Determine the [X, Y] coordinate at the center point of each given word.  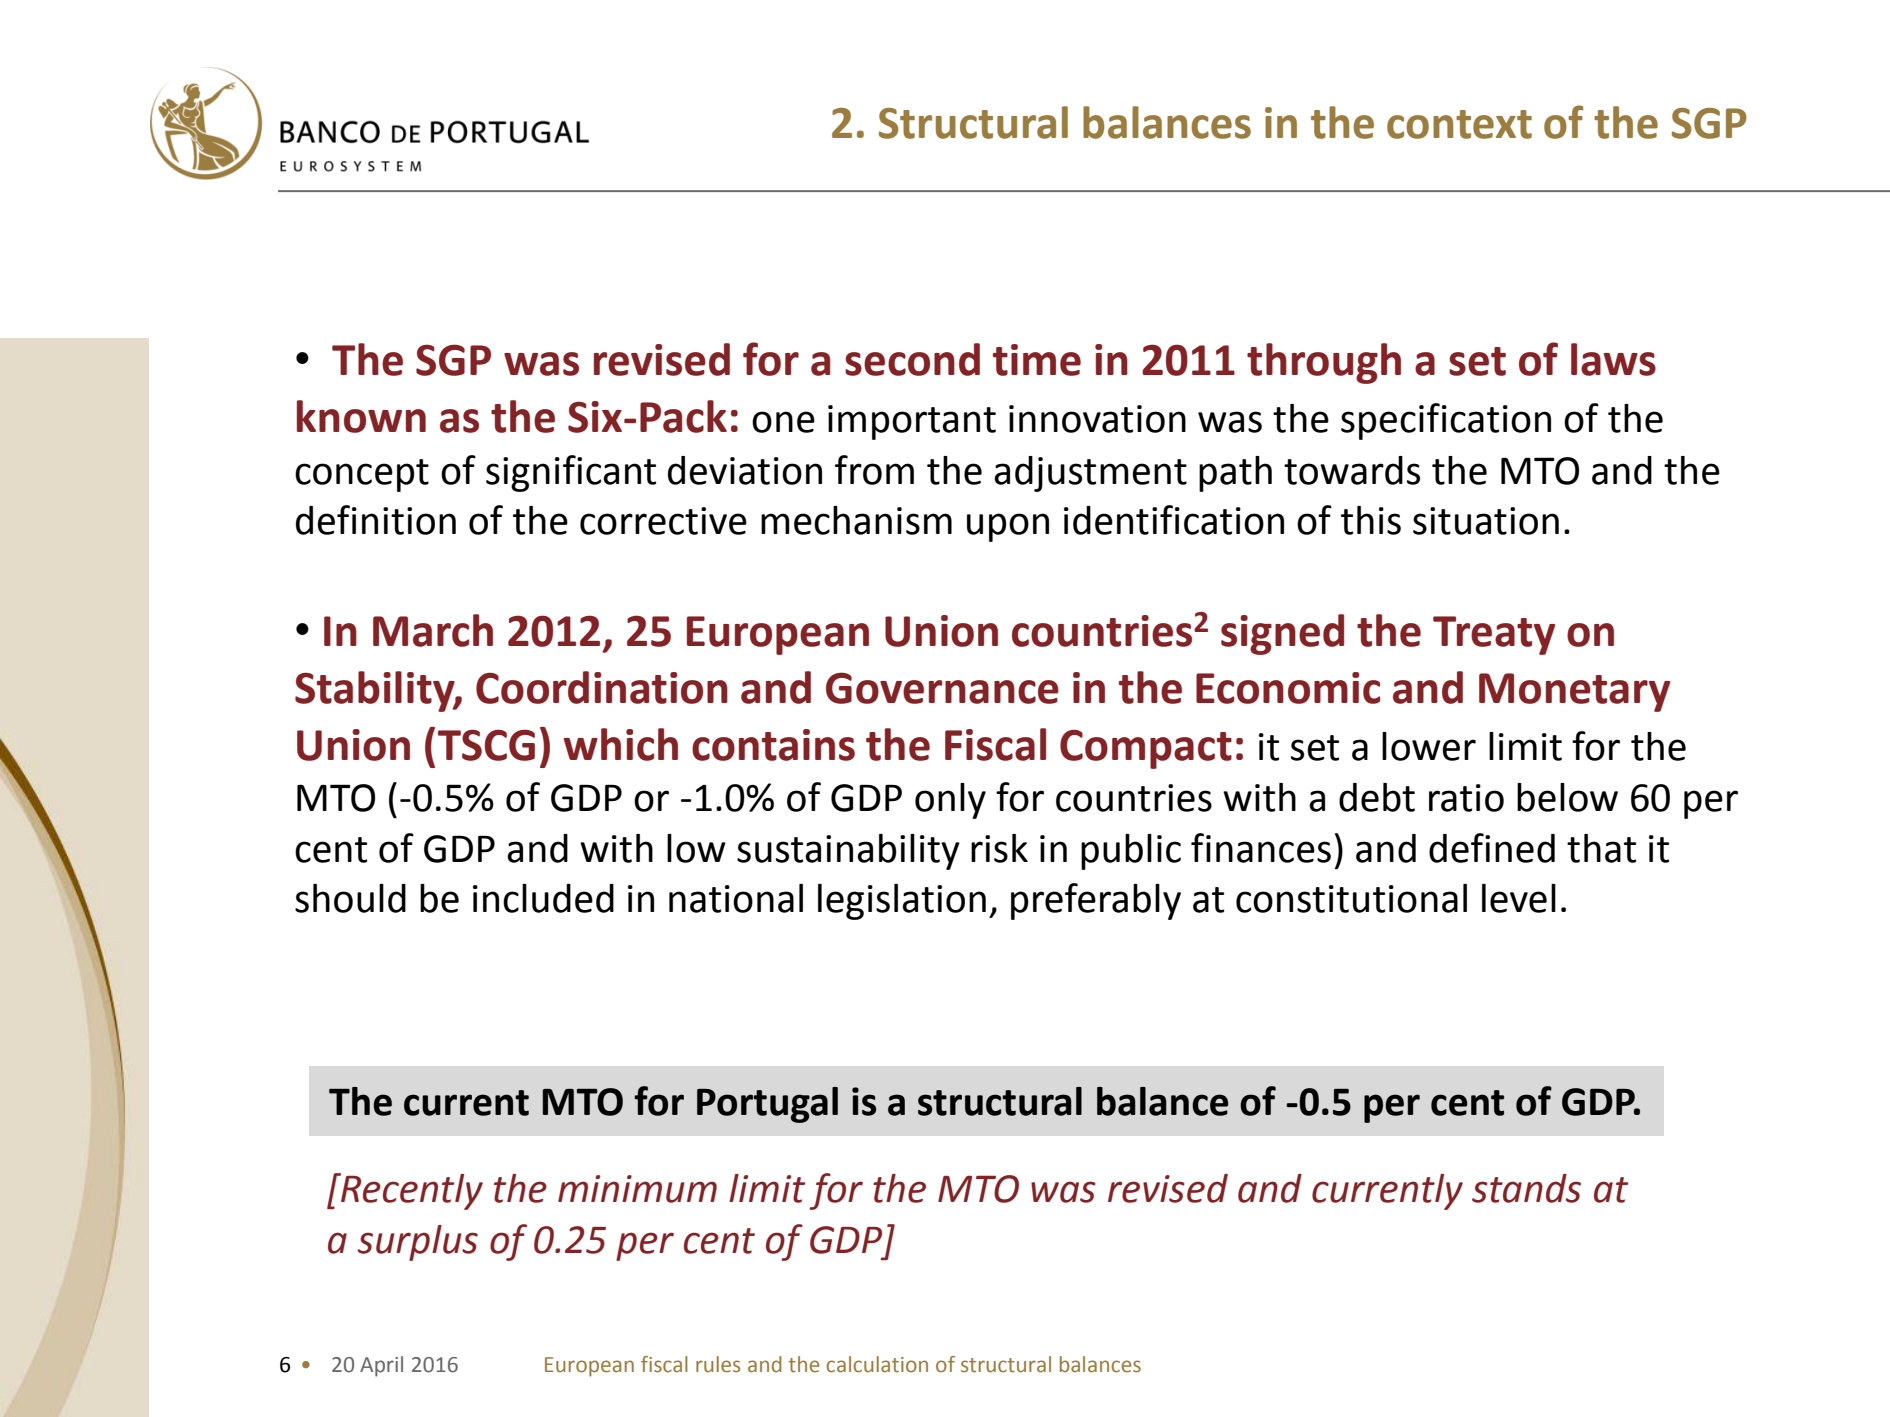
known [361, 416]
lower [1429, 746]
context [1459, 124]
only [950, 801]
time [1037, 360]
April [381, 1366]
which [621, 744]
